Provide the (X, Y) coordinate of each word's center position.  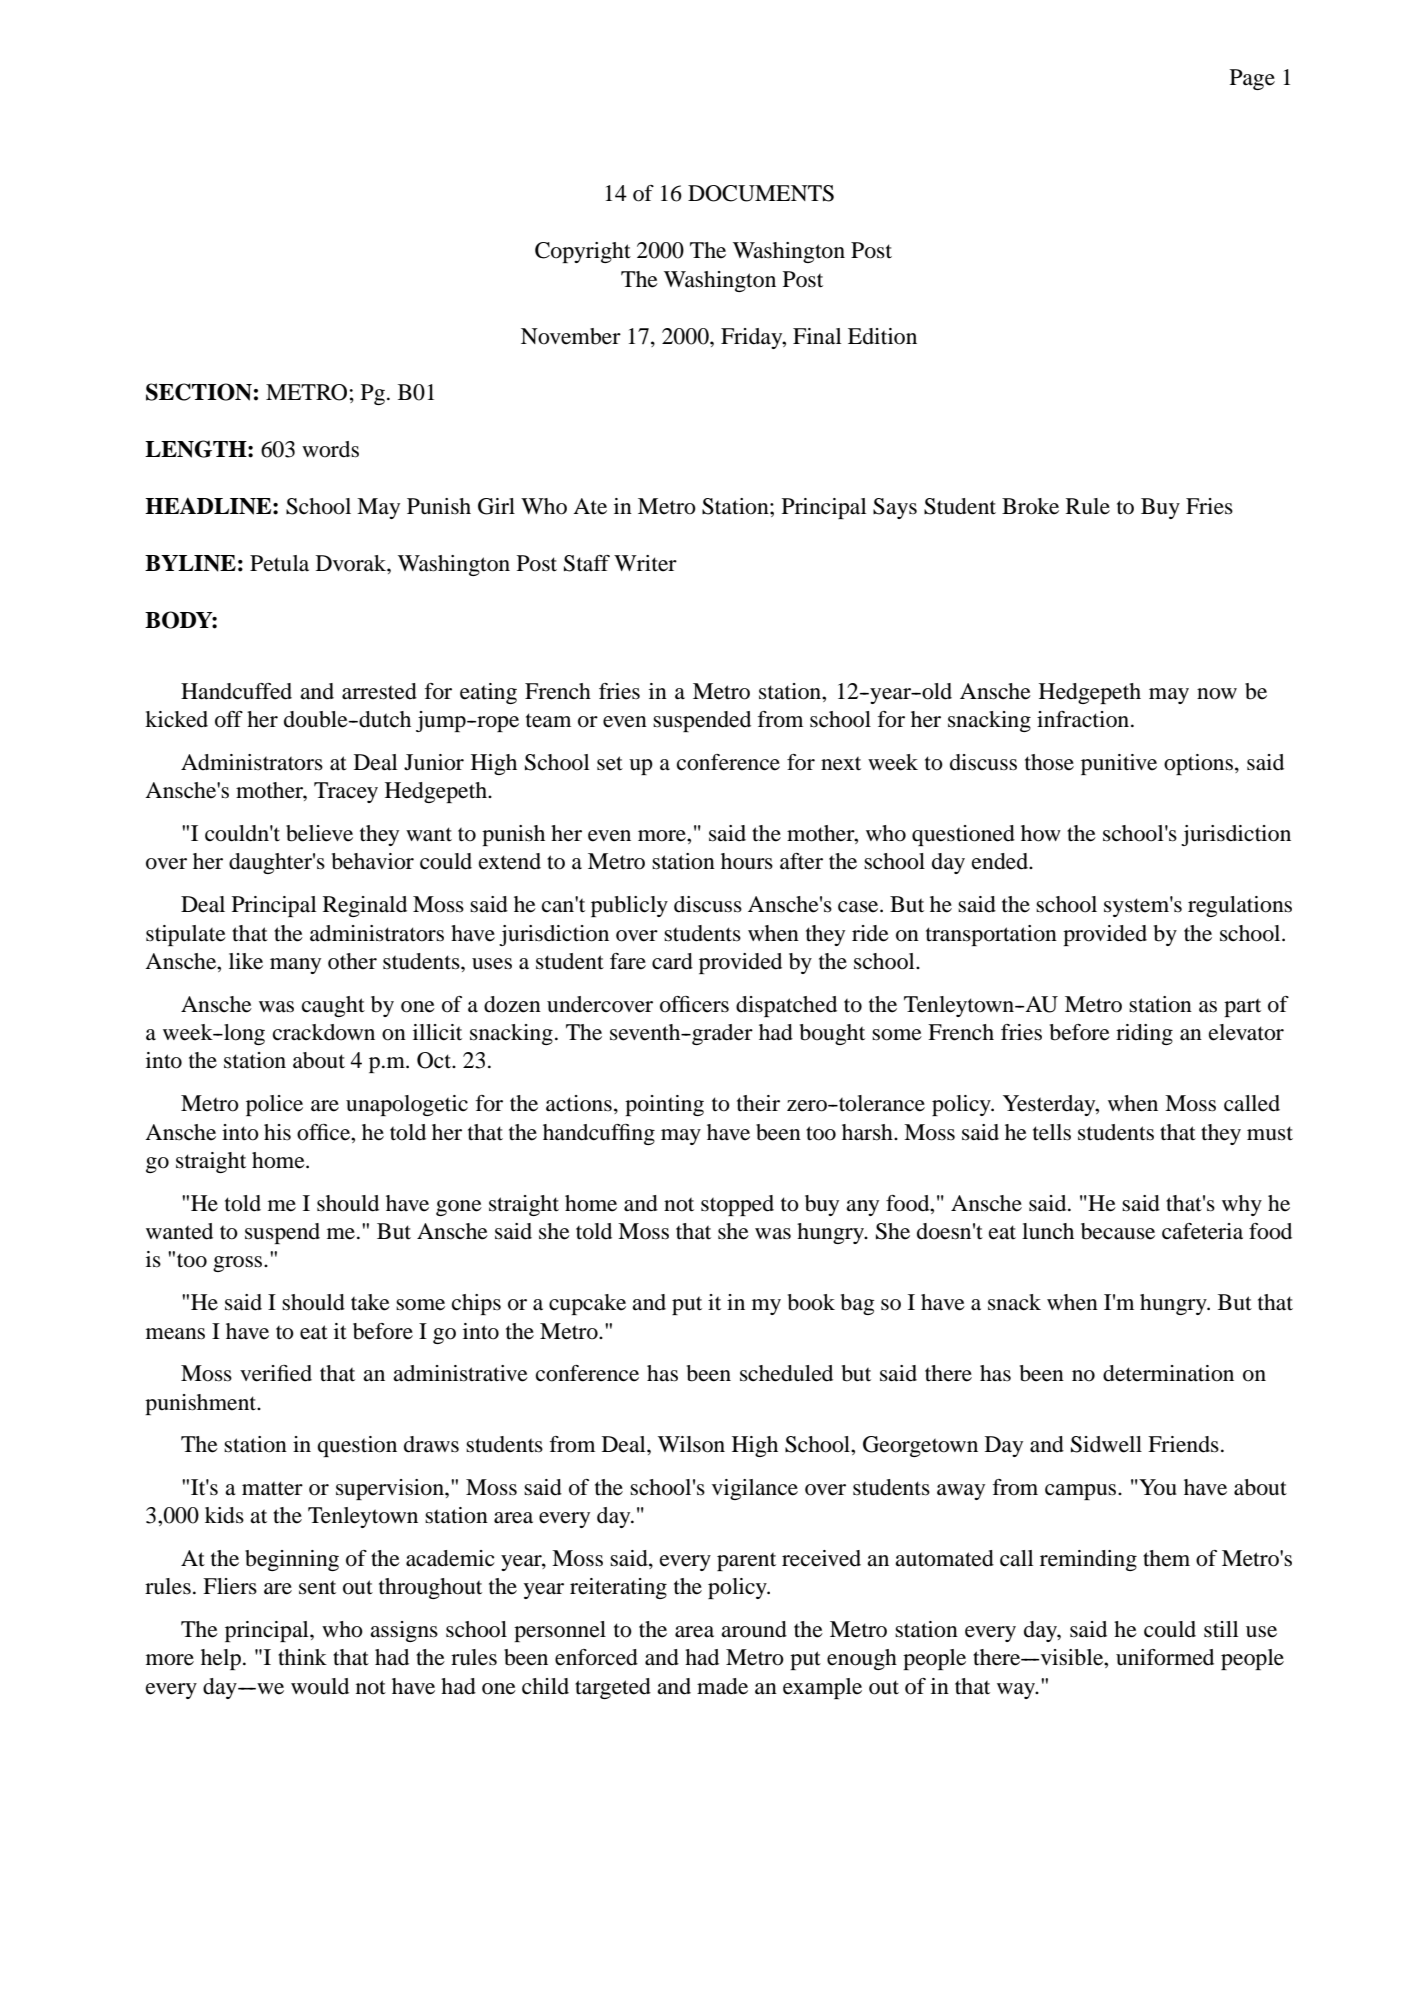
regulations (1240, 906)
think (302, 1657)
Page (1252, 79)
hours (747, 861)
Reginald (365, 906)
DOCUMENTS (761, 193)
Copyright (583, 252)
